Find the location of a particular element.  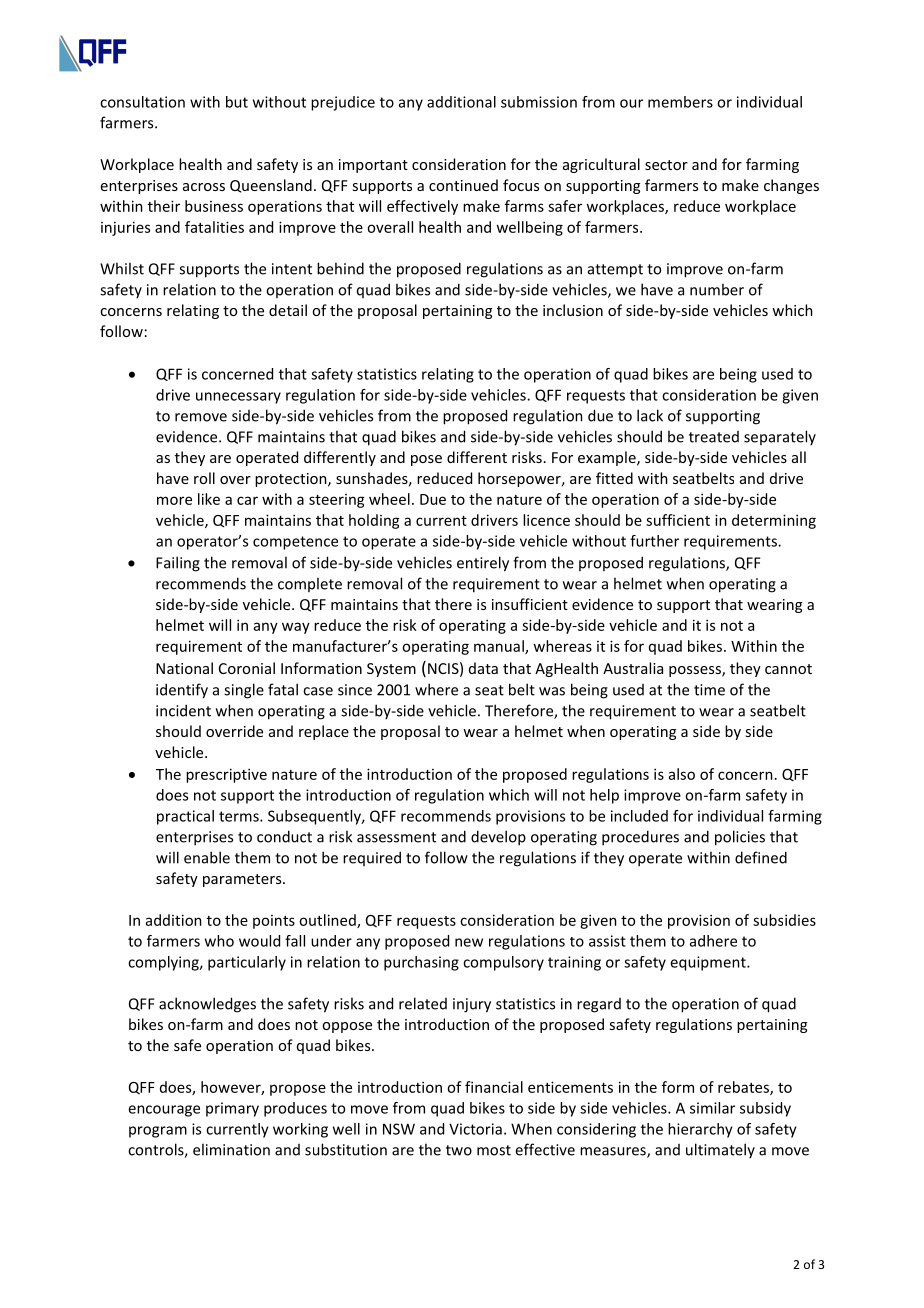

possess is located at coordinates (696, 671).
